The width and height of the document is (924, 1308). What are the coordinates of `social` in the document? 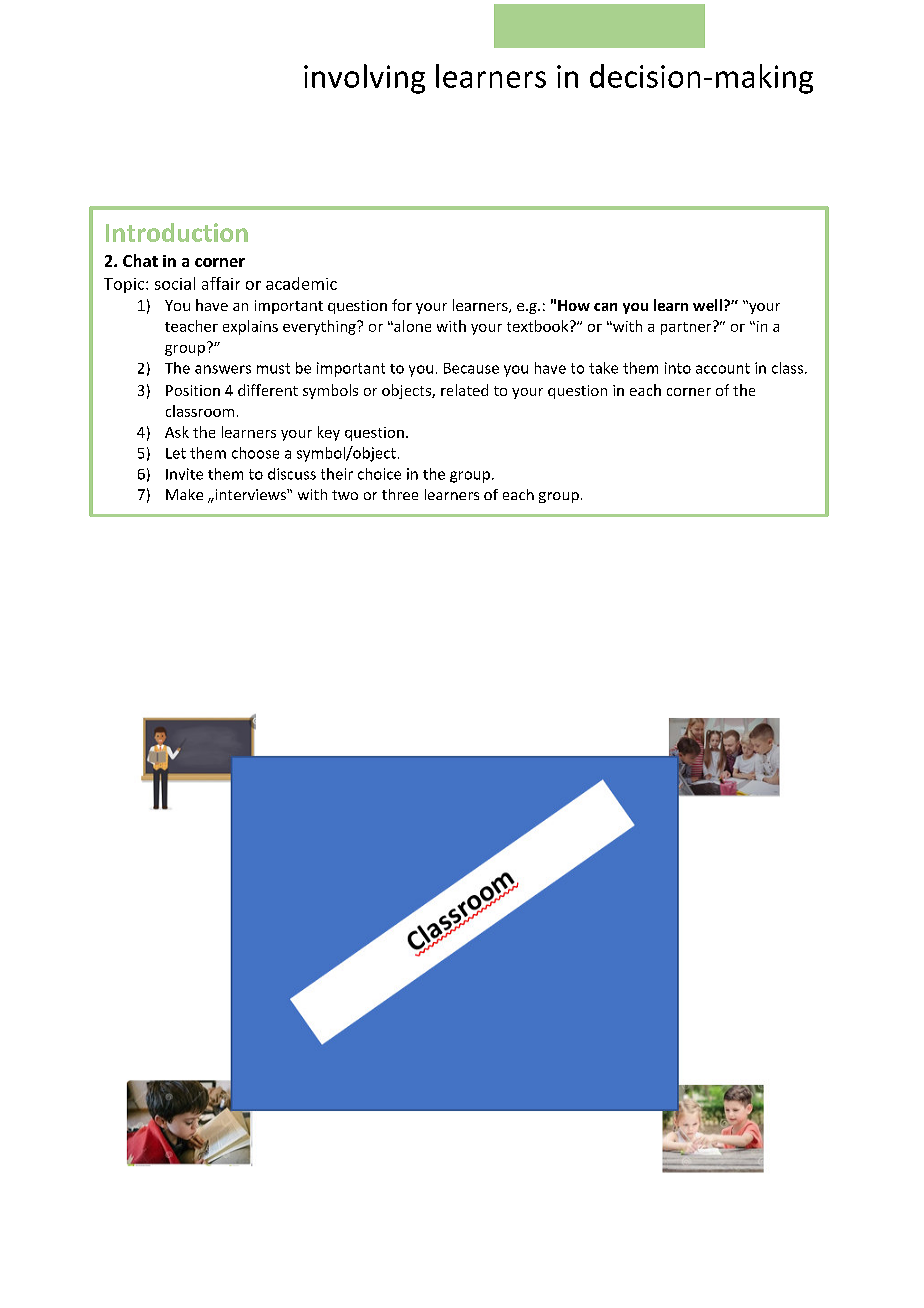 It's located at (175, 283).
